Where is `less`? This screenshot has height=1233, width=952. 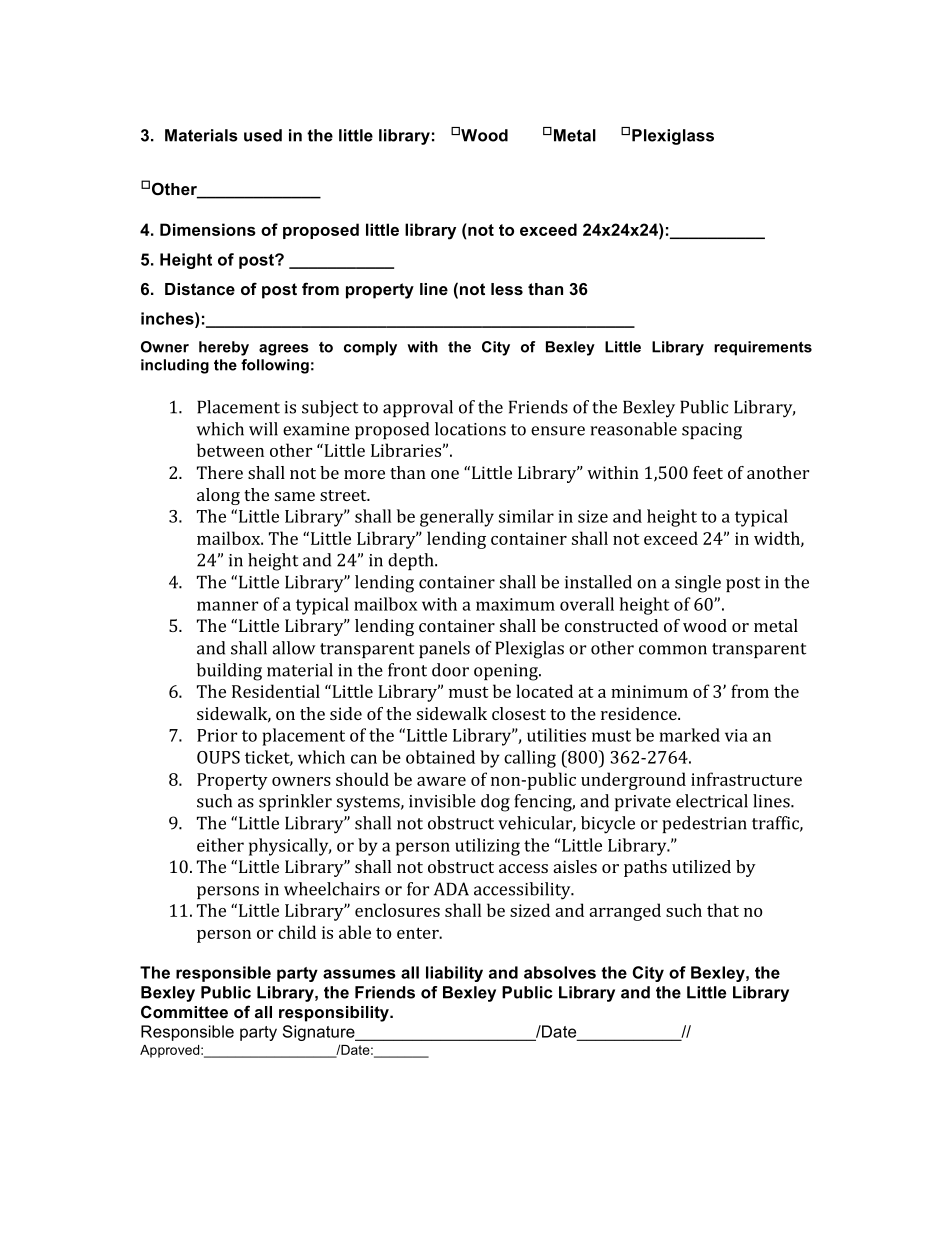
less is located at coordinates (507, 289).
